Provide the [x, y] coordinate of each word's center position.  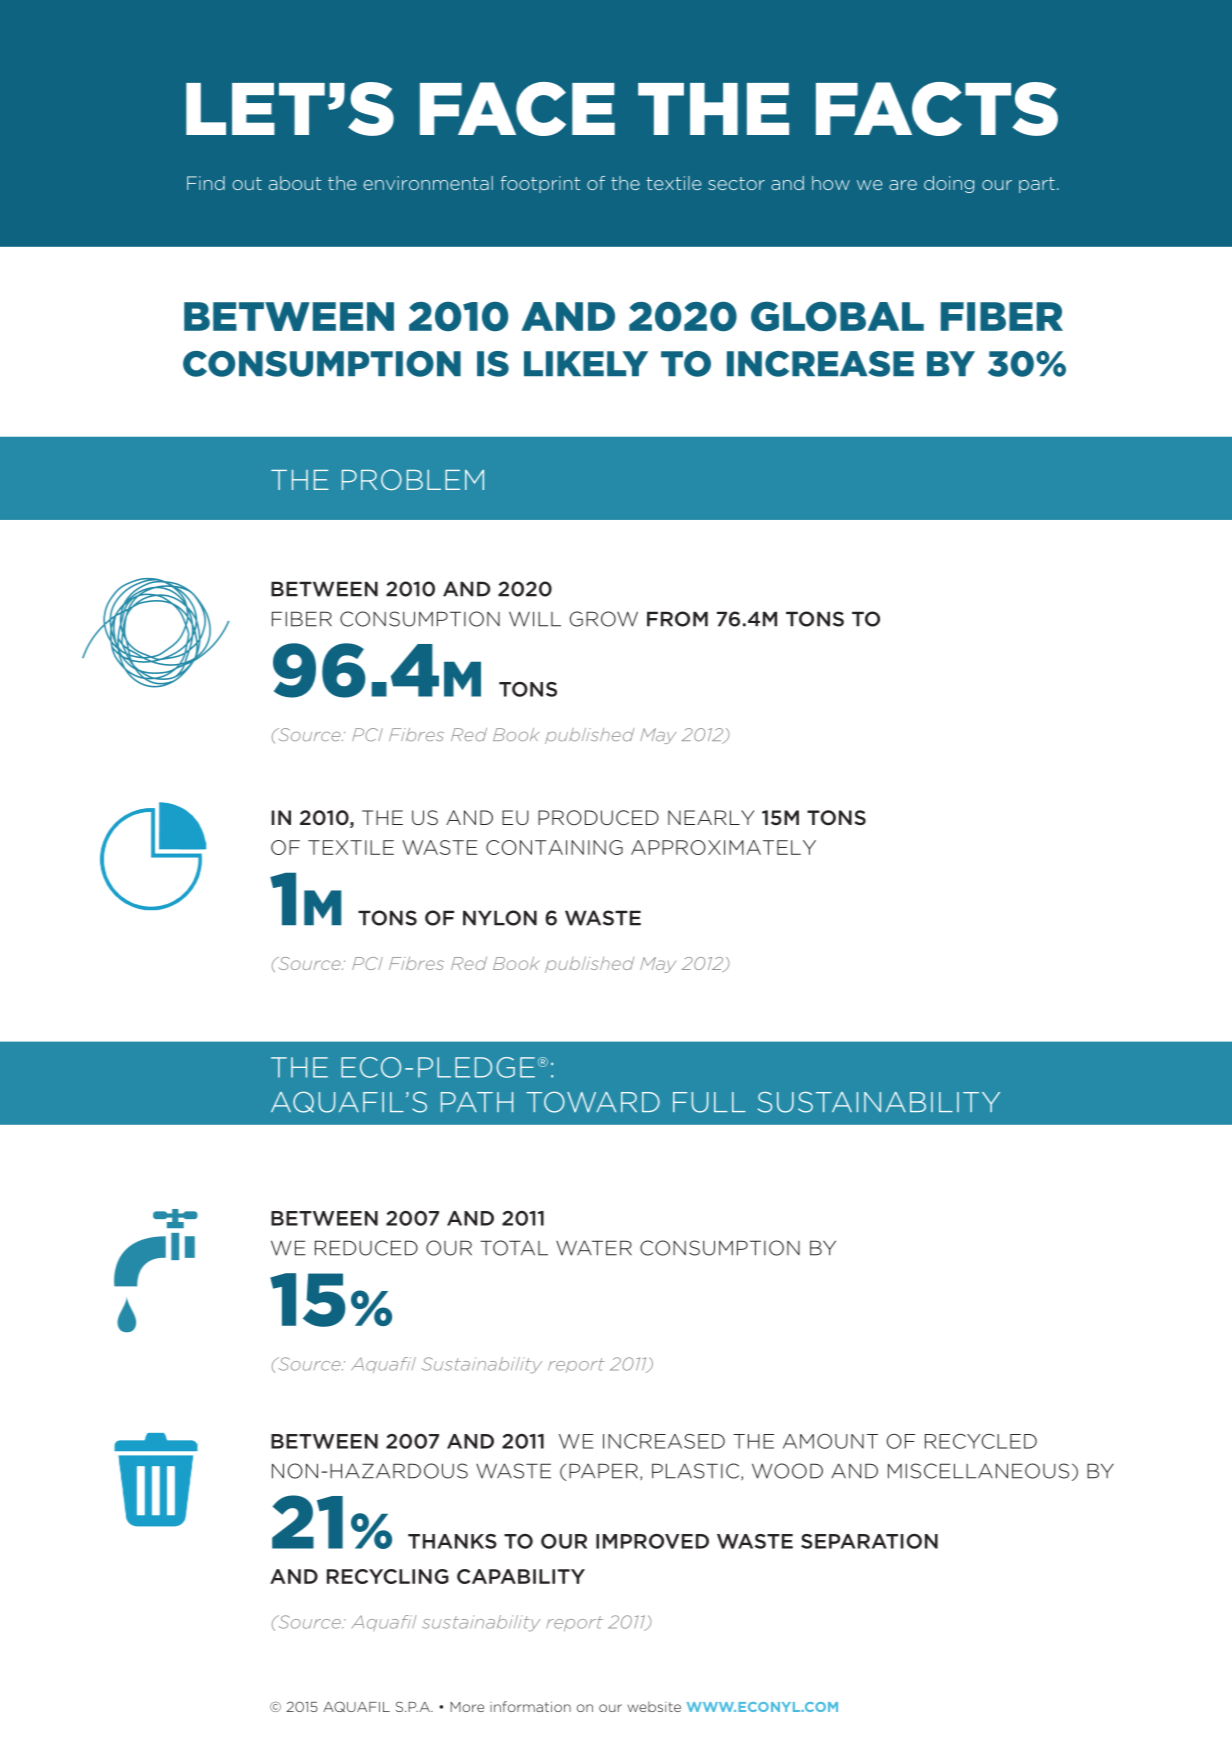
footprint [540, 184]
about [295, 183]
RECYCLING [388, 1576]
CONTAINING [554, 847]
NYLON [500, 918]
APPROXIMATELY [723, 847]
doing [949, 184]
